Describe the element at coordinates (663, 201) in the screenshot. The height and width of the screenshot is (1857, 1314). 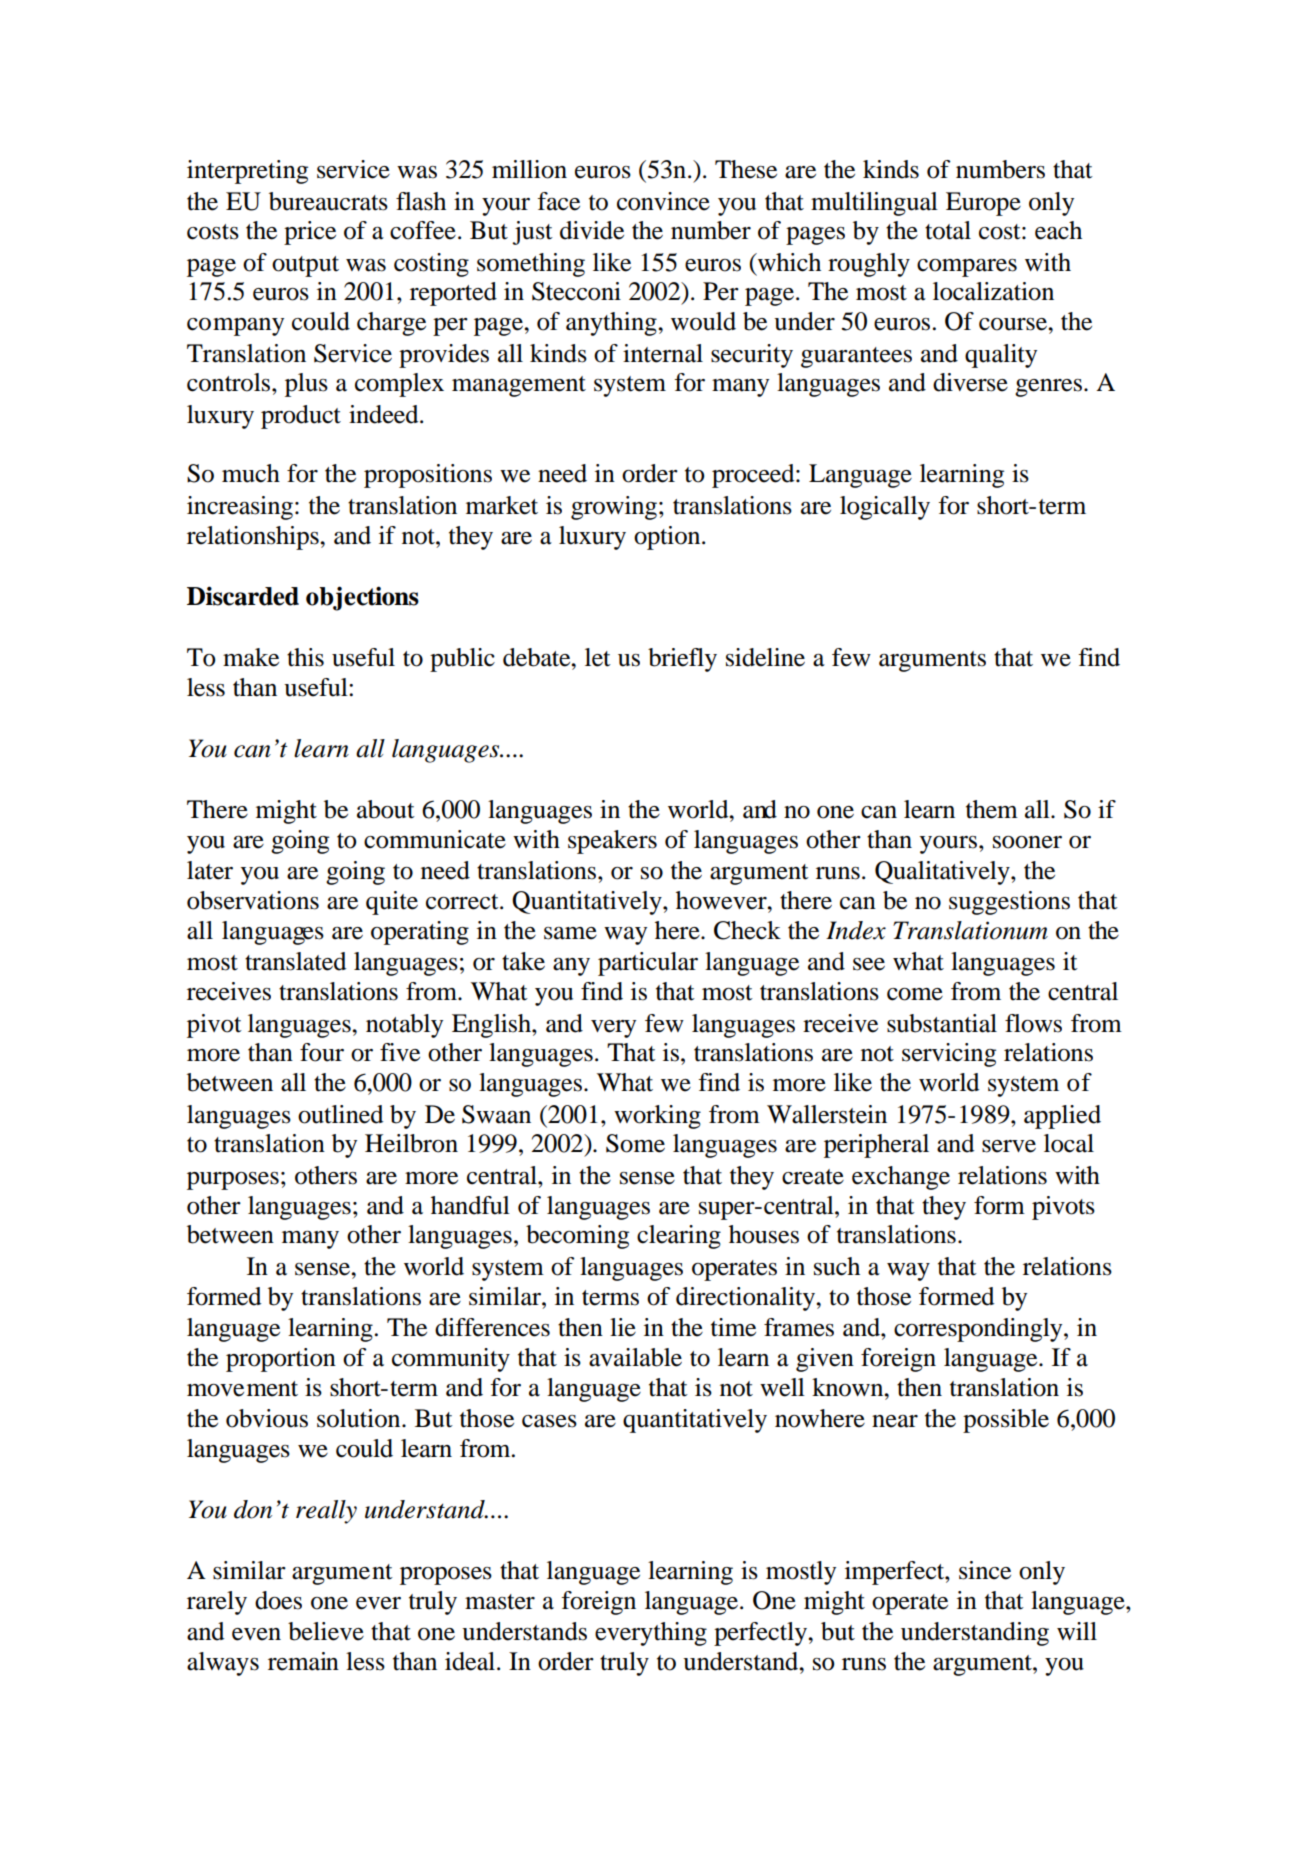
I see `convince` at that location.
